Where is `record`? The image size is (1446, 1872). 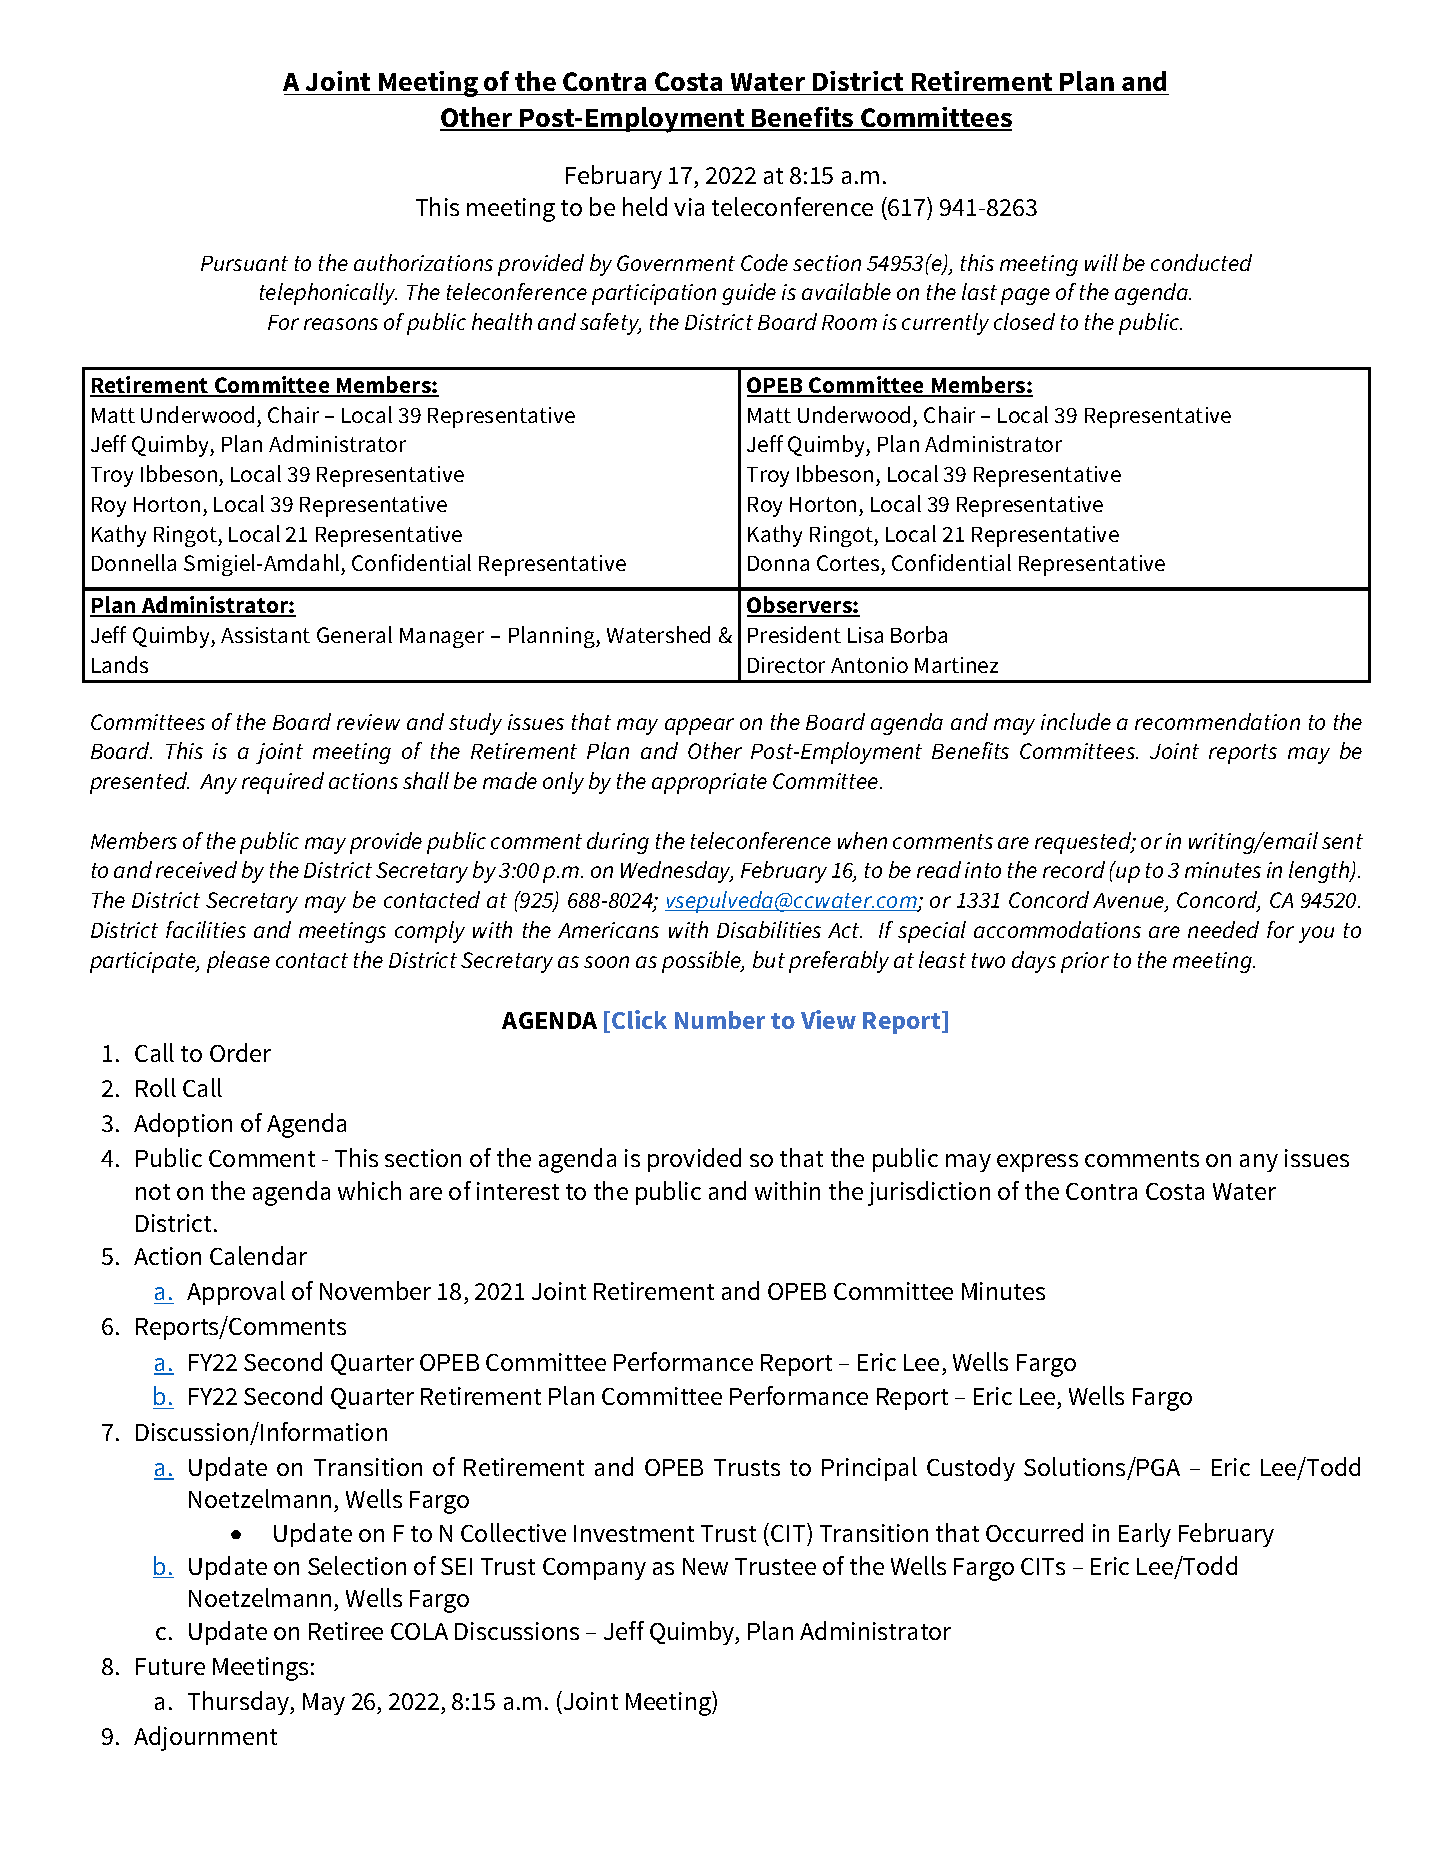
record is located at coordinates (1074, 869).
